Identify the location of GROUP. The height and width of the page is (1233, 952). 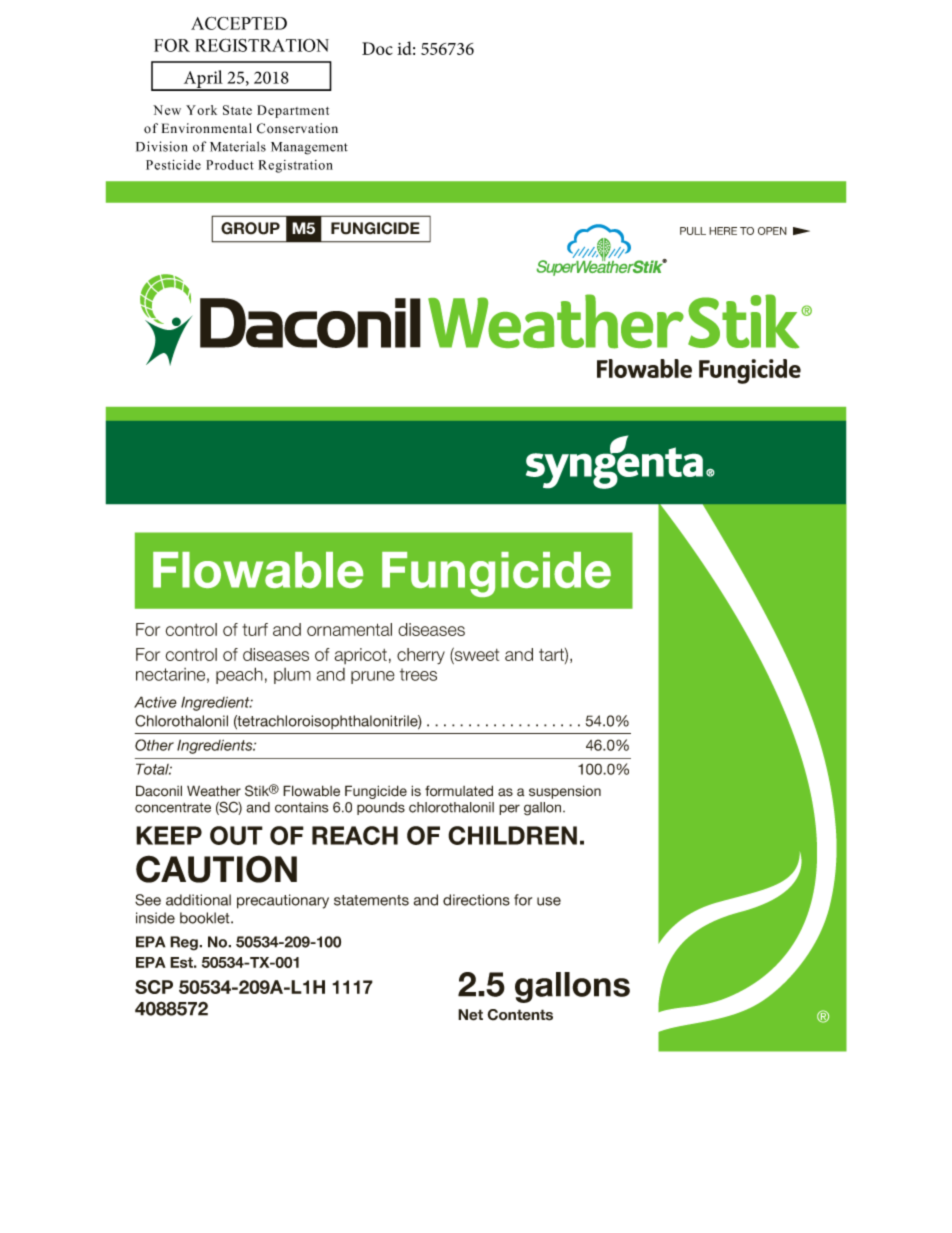
(250, 228).
